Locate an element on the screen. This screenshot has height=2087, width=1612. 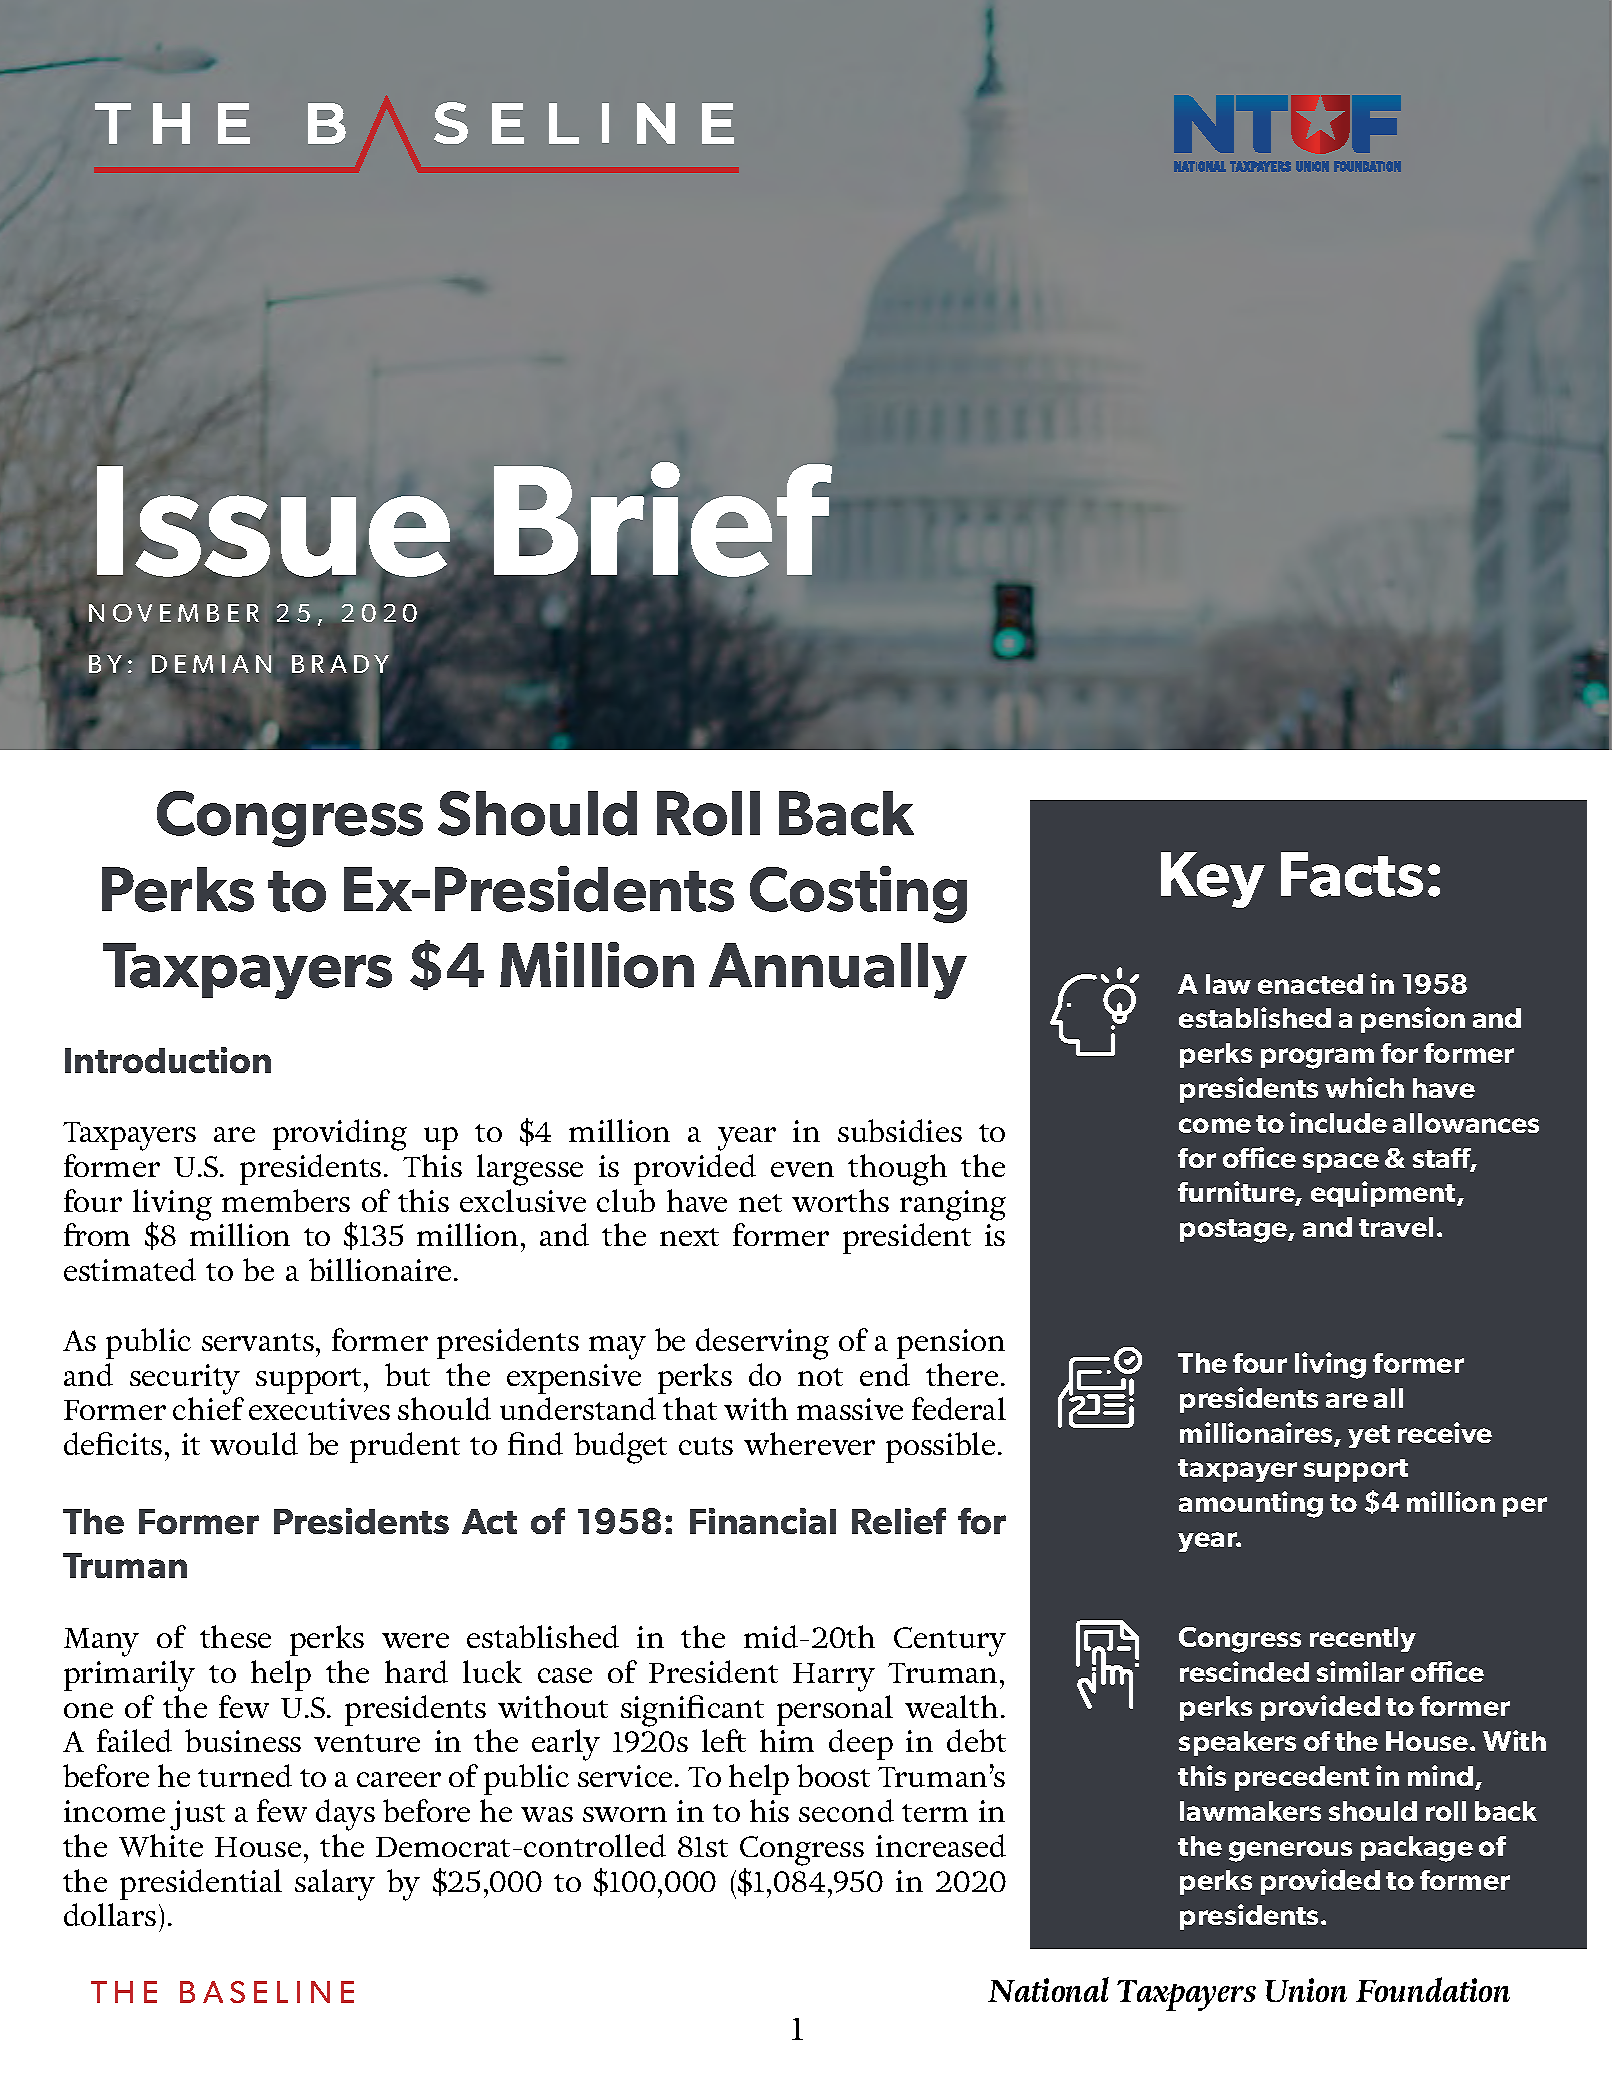
these is located at coordinates (235, 1636).
